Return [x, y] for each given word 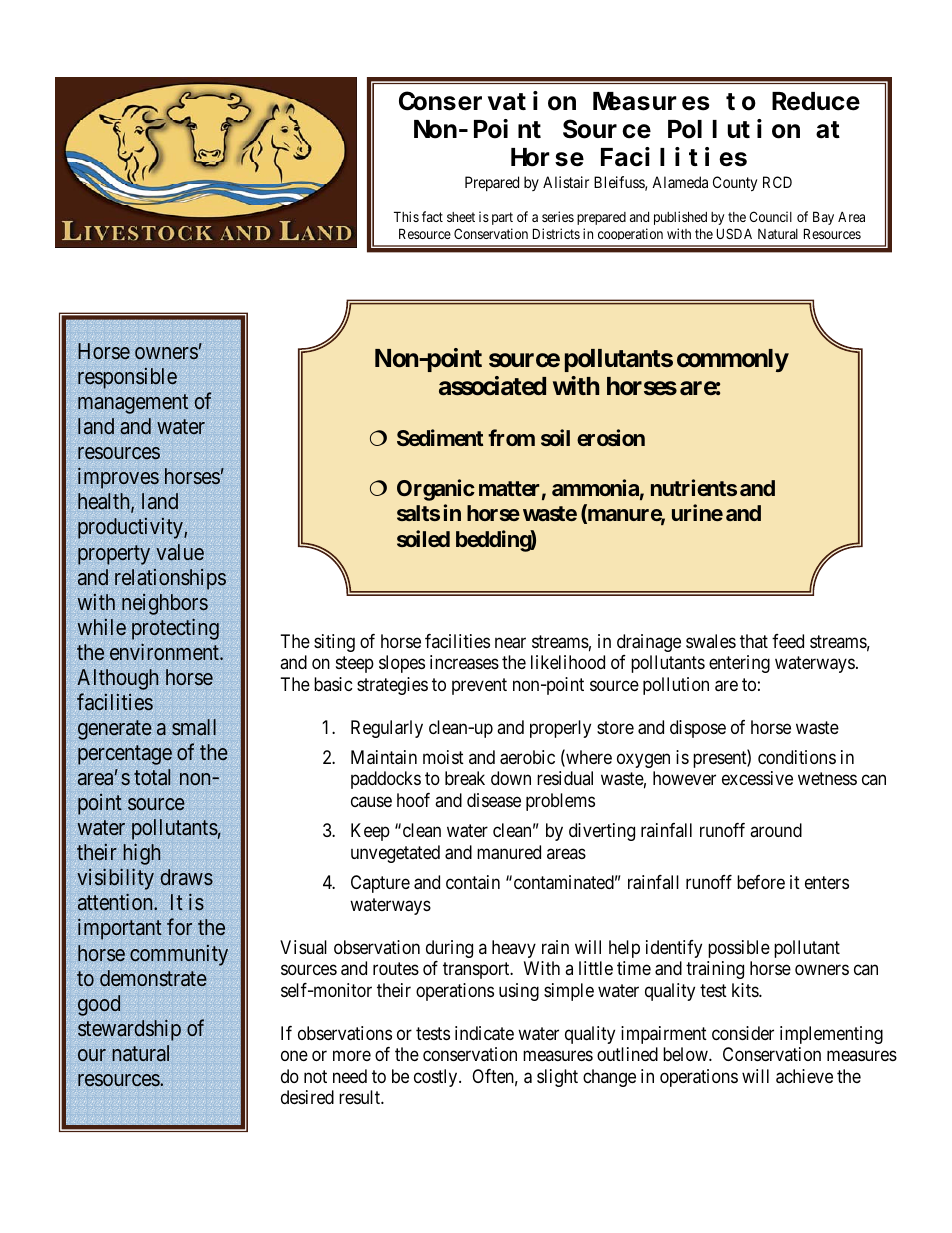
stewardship [129, 1030]
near [510, 643]
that [754, 641]
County [735, 184]
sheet [461, 217]
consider [743, 1033]
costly [437, 1078]
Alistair [566, 182]
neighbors [165, 604]
